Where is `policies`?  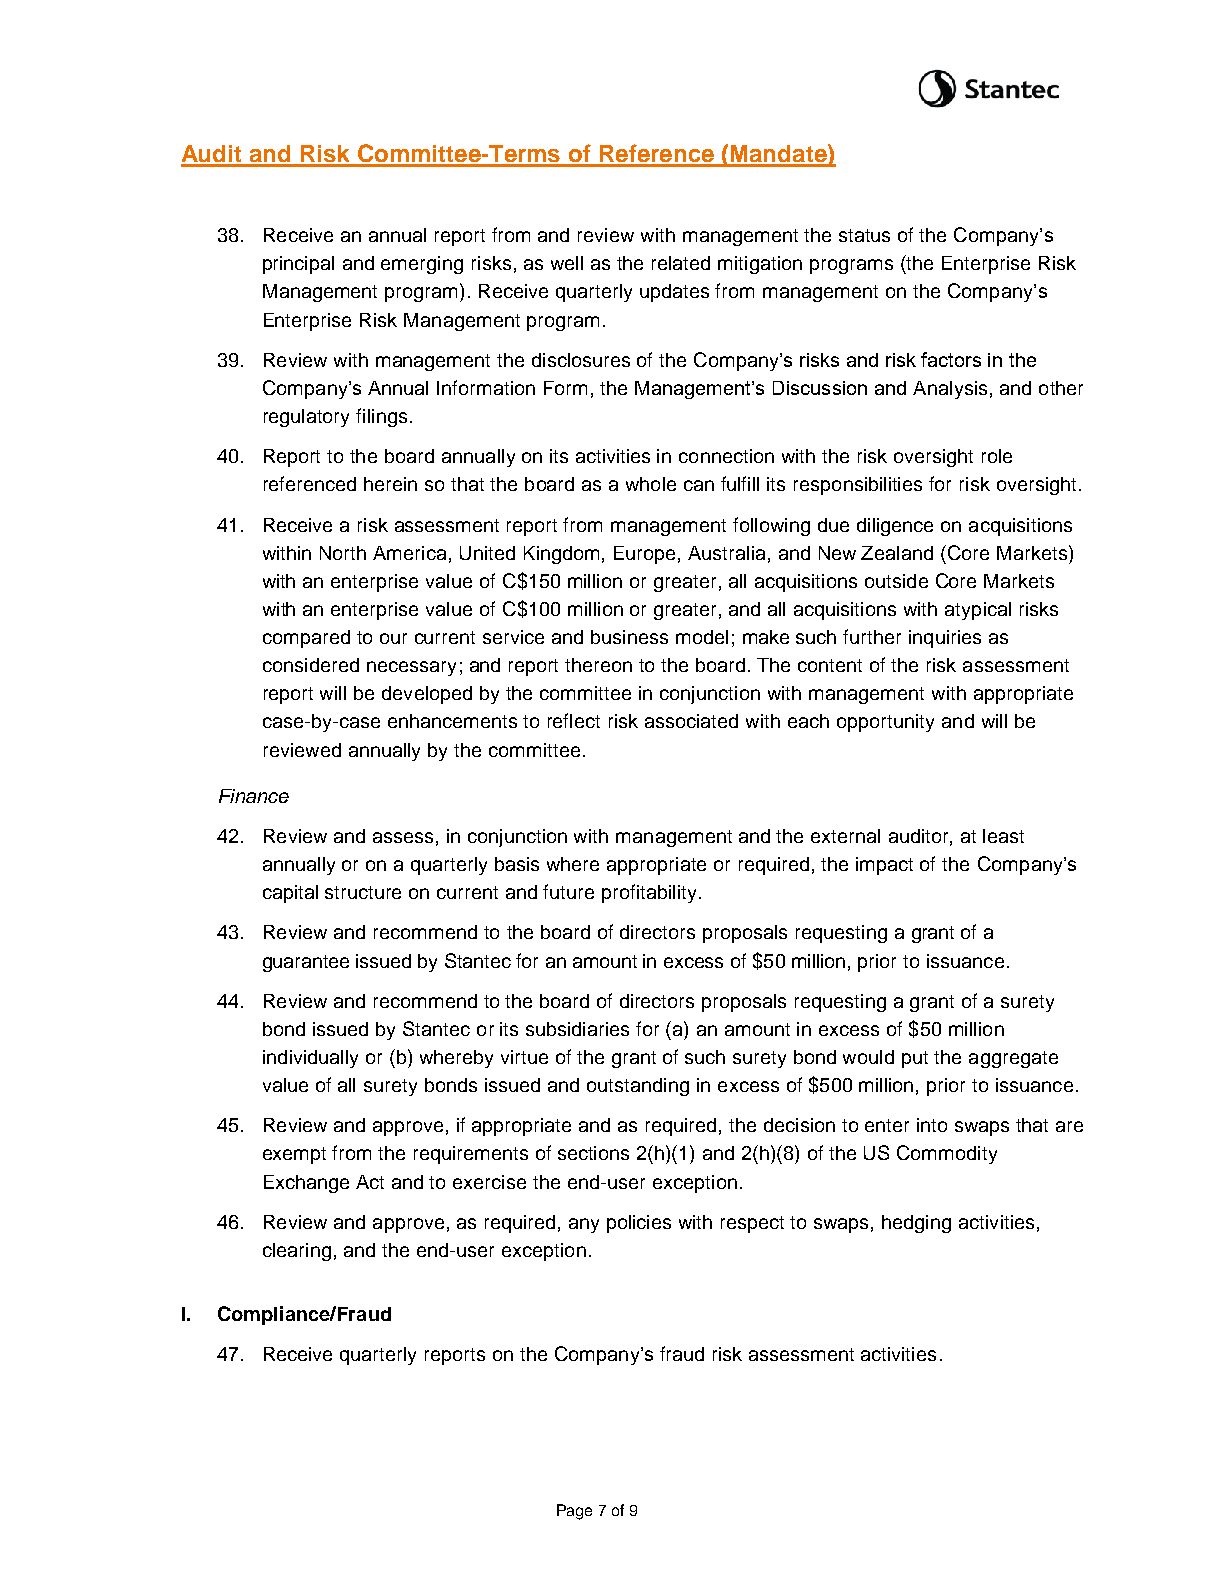 policies is located at coordinates (639, 1224).
